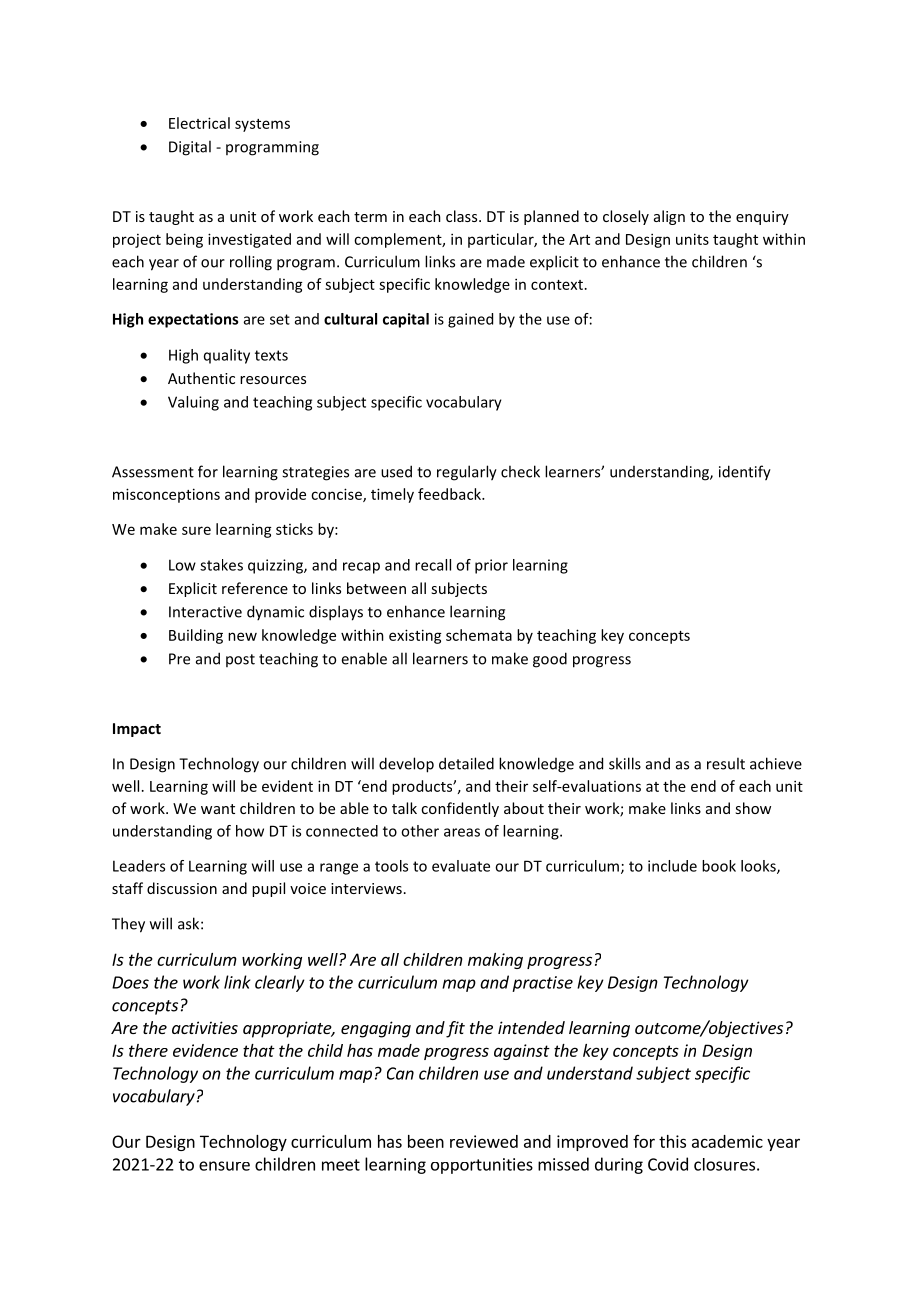  What do you see at coordinates (463, 216) in the screenshot?
I see `class` at bounding box center [463, 216].
